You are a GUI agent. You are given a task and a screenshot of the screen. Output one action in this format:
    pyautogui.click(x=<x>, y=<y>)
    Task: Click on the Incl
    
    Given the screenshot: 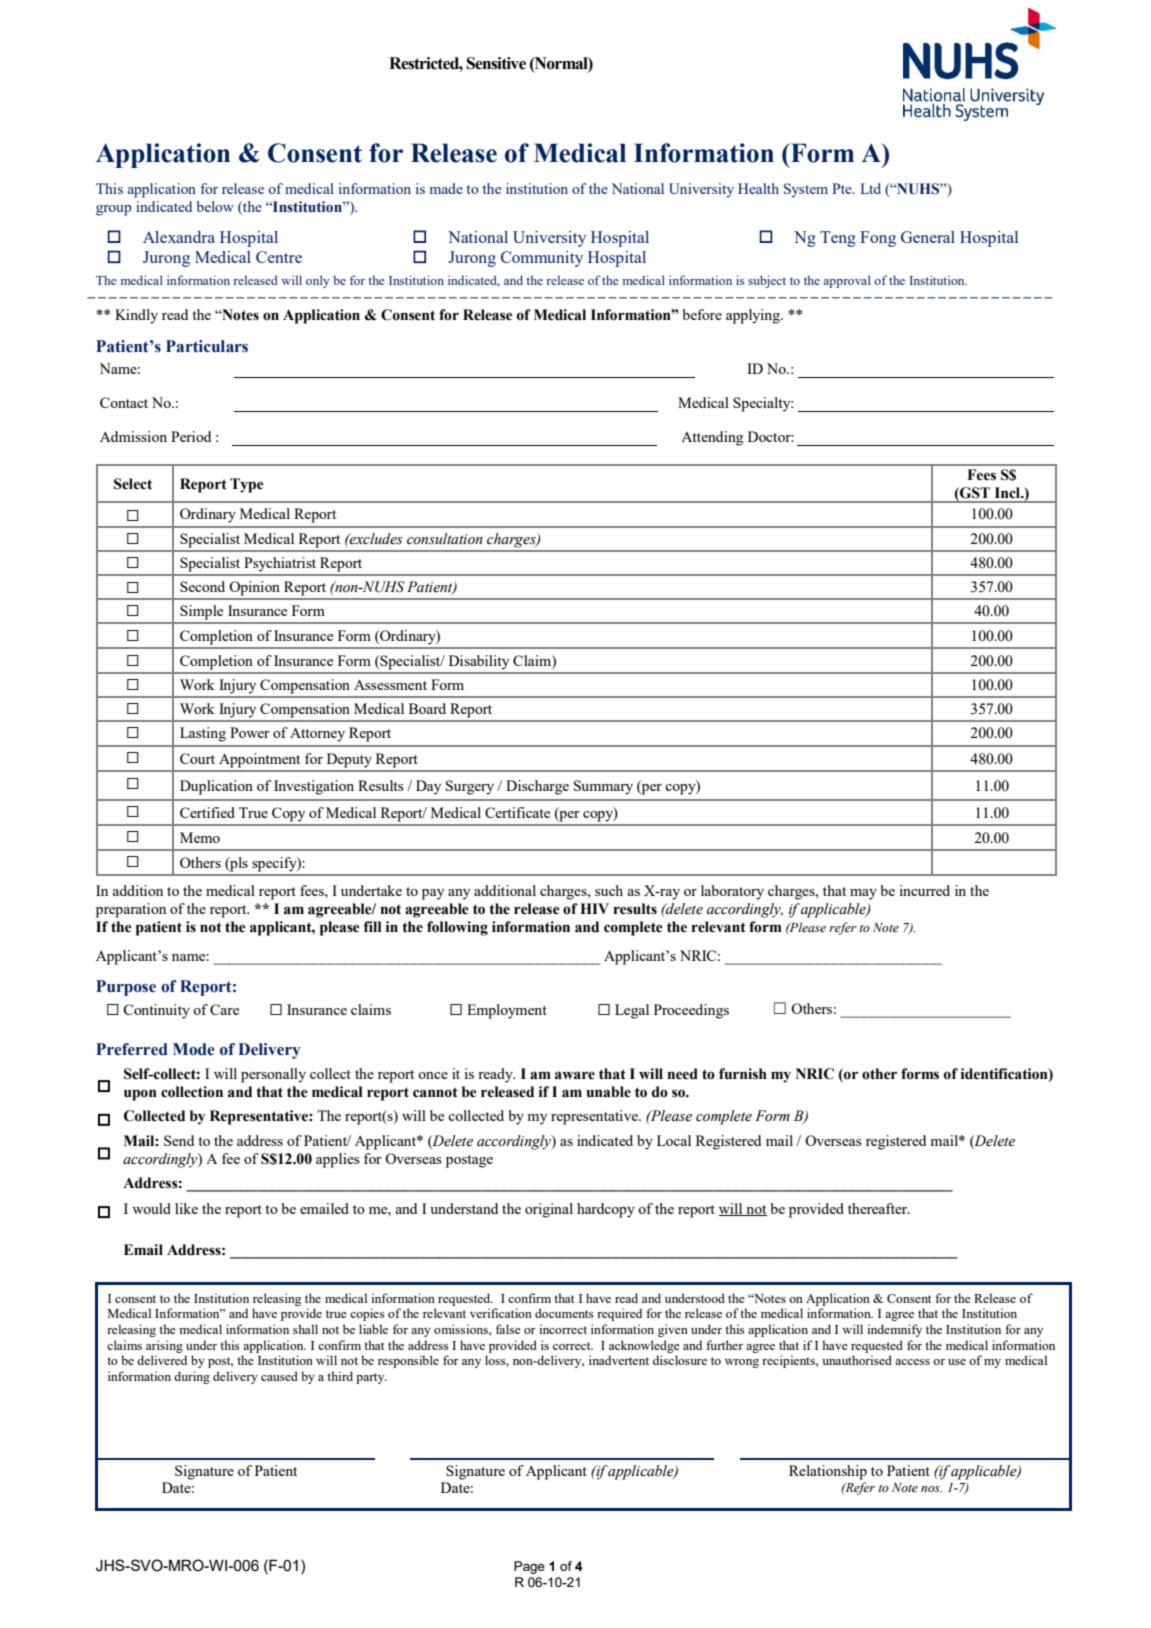 What is the action you would take?
    pyautogui.click(x=1009, y=493)
